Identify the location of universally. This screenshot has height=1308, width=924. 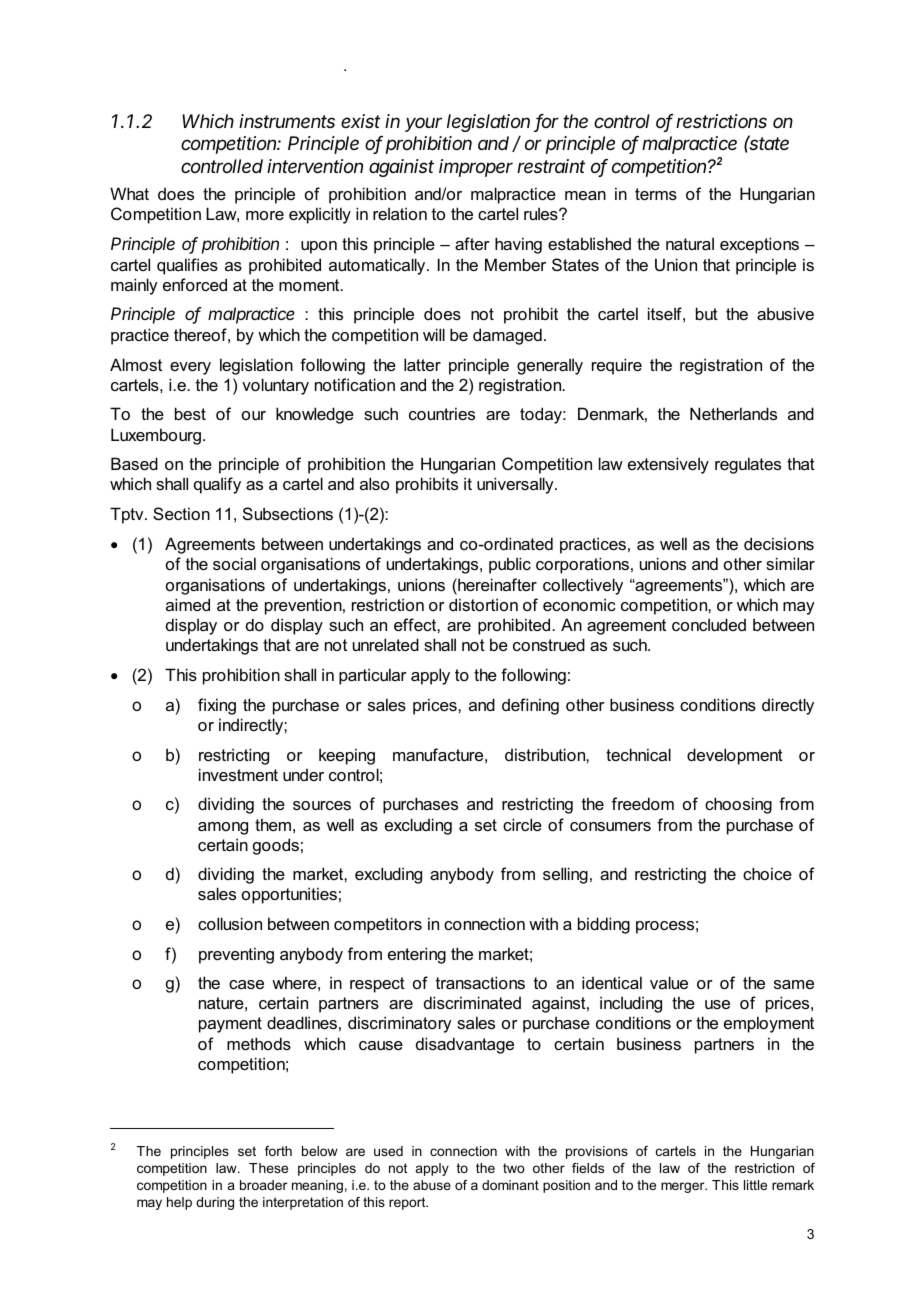
(516, 485).
